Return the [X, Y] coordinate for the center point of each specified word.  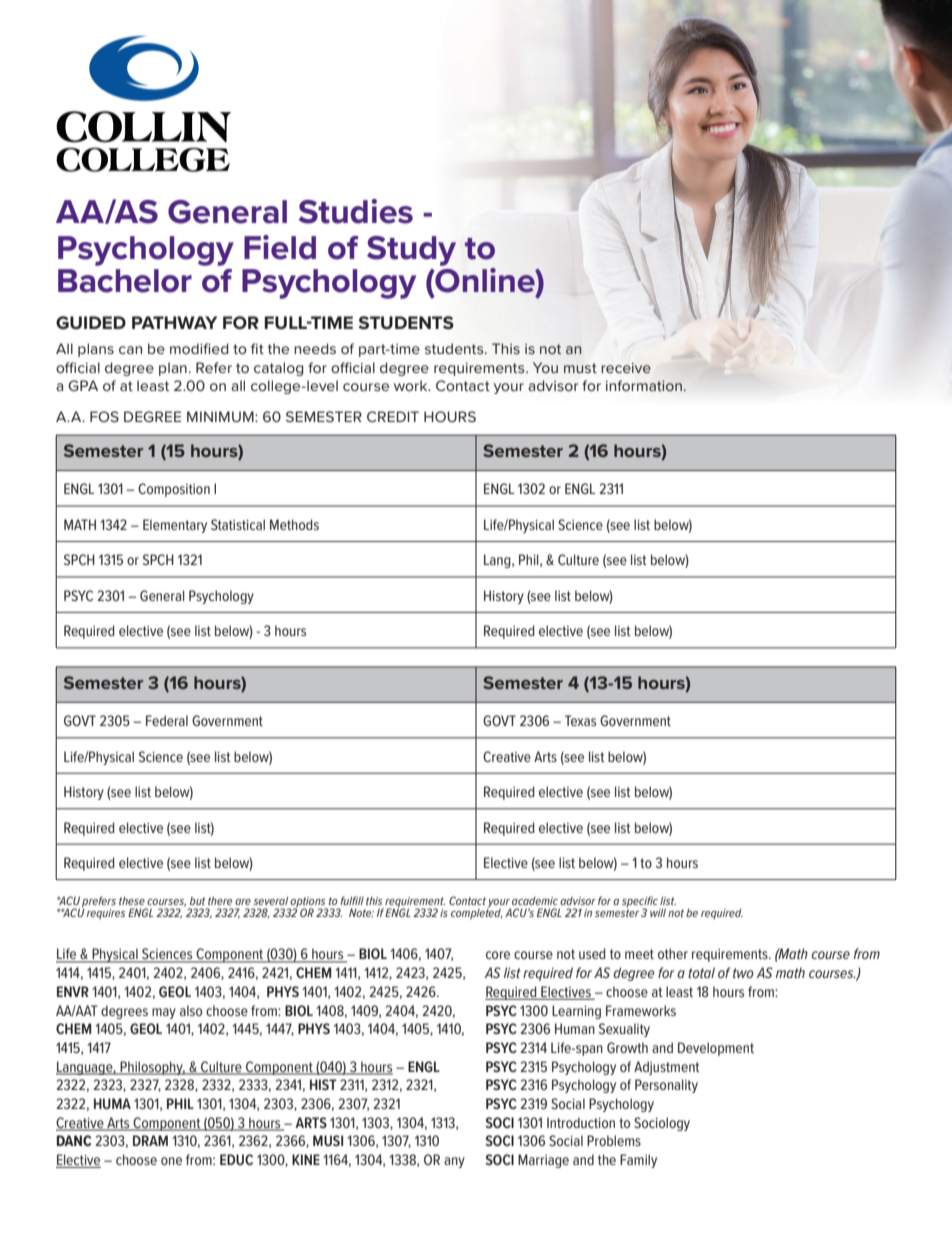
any [454, 1162]
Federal [167, 720]
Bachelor [125, 281]
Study [411, 251]
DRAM [150, 1140]
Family [638, 1161]
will [658, 912]
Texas [580, 720]
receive [626, 368]
